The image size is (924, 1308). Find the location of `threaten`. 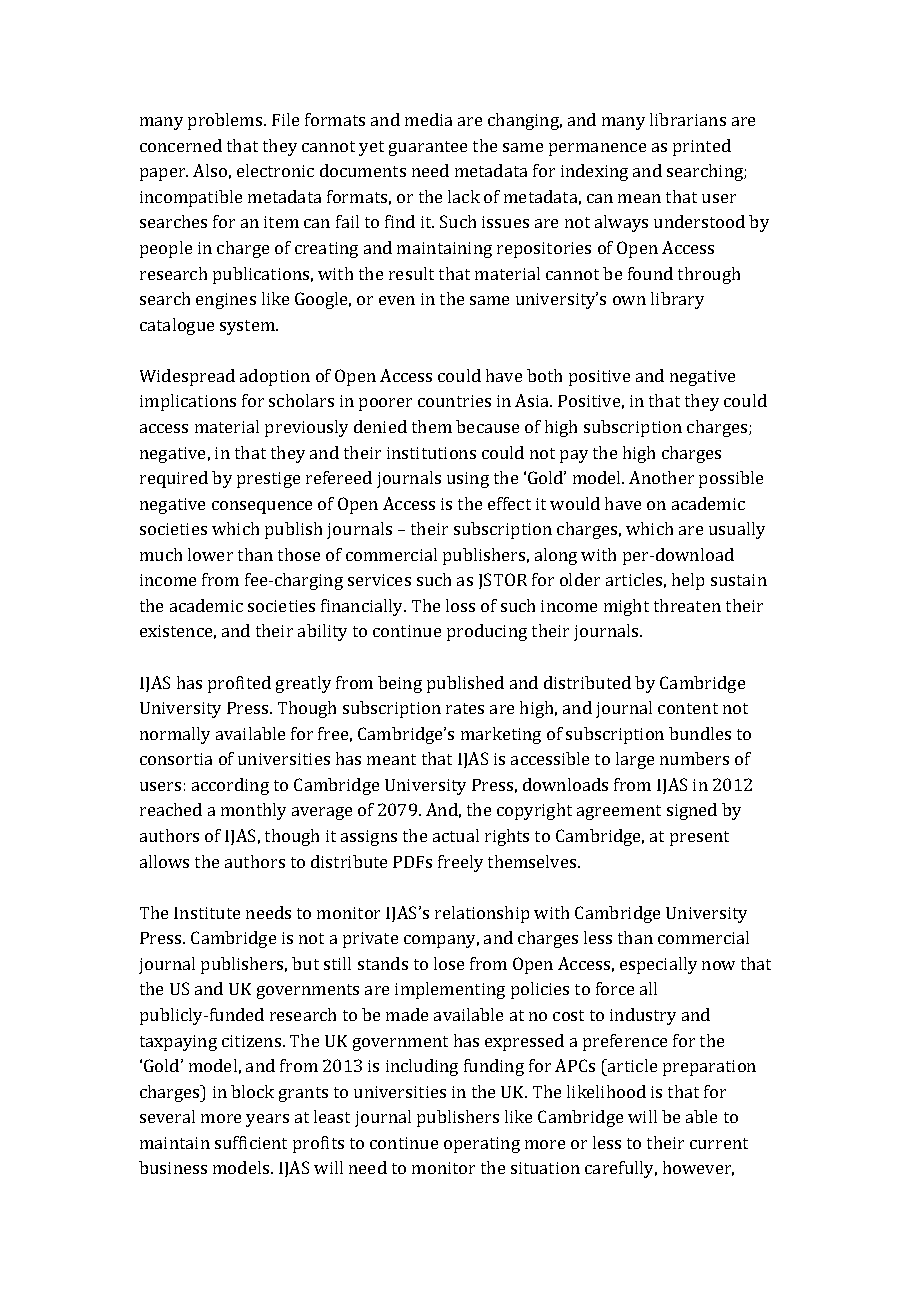

threaten is located at coordinates (687, 605).
